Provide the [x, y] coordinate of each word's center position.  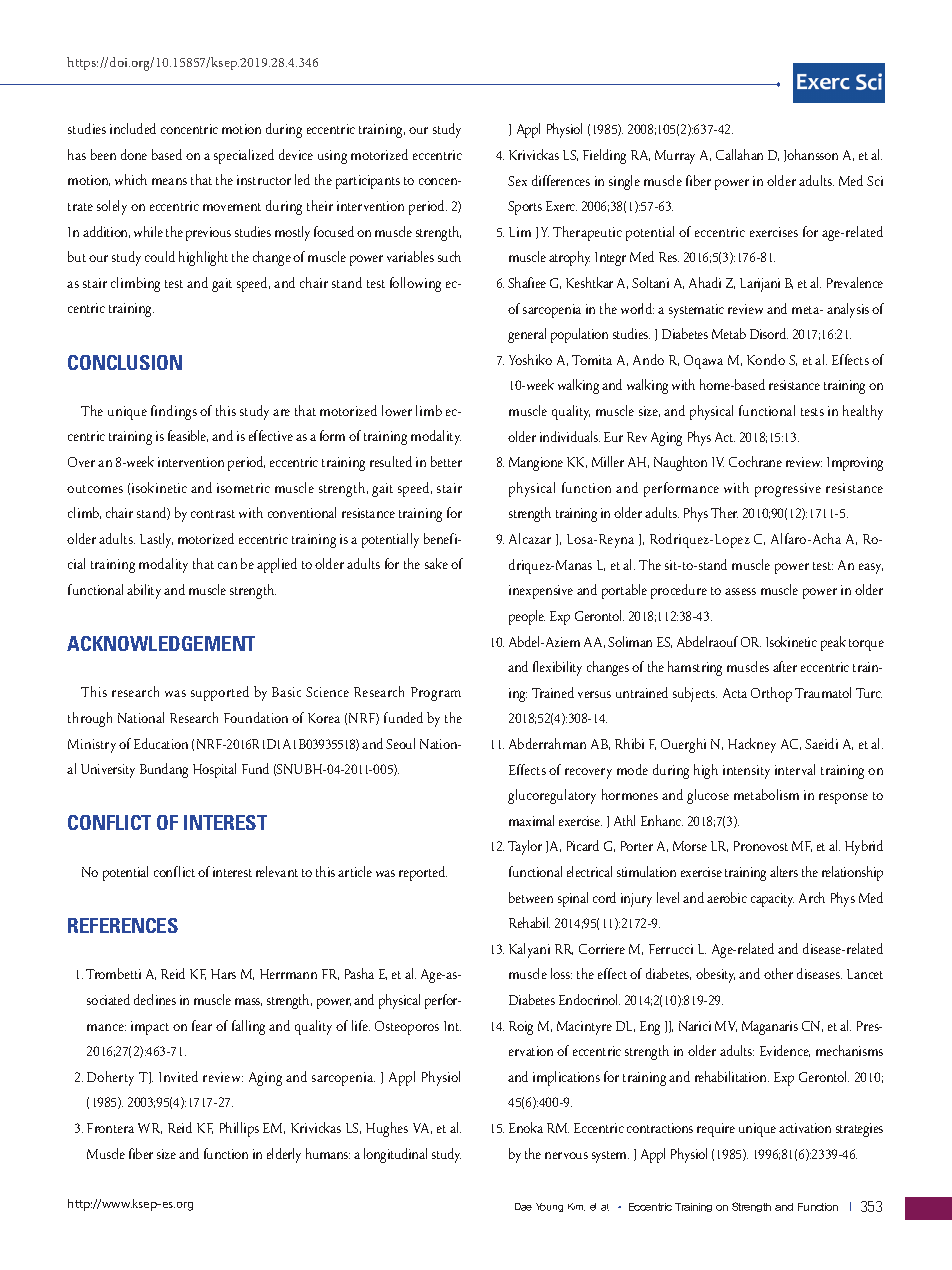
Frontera [110, 1128]
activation [805, 1128]
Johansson [811, 155]
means [169, 181]
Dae [523, 1207]
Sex [517, 181]
